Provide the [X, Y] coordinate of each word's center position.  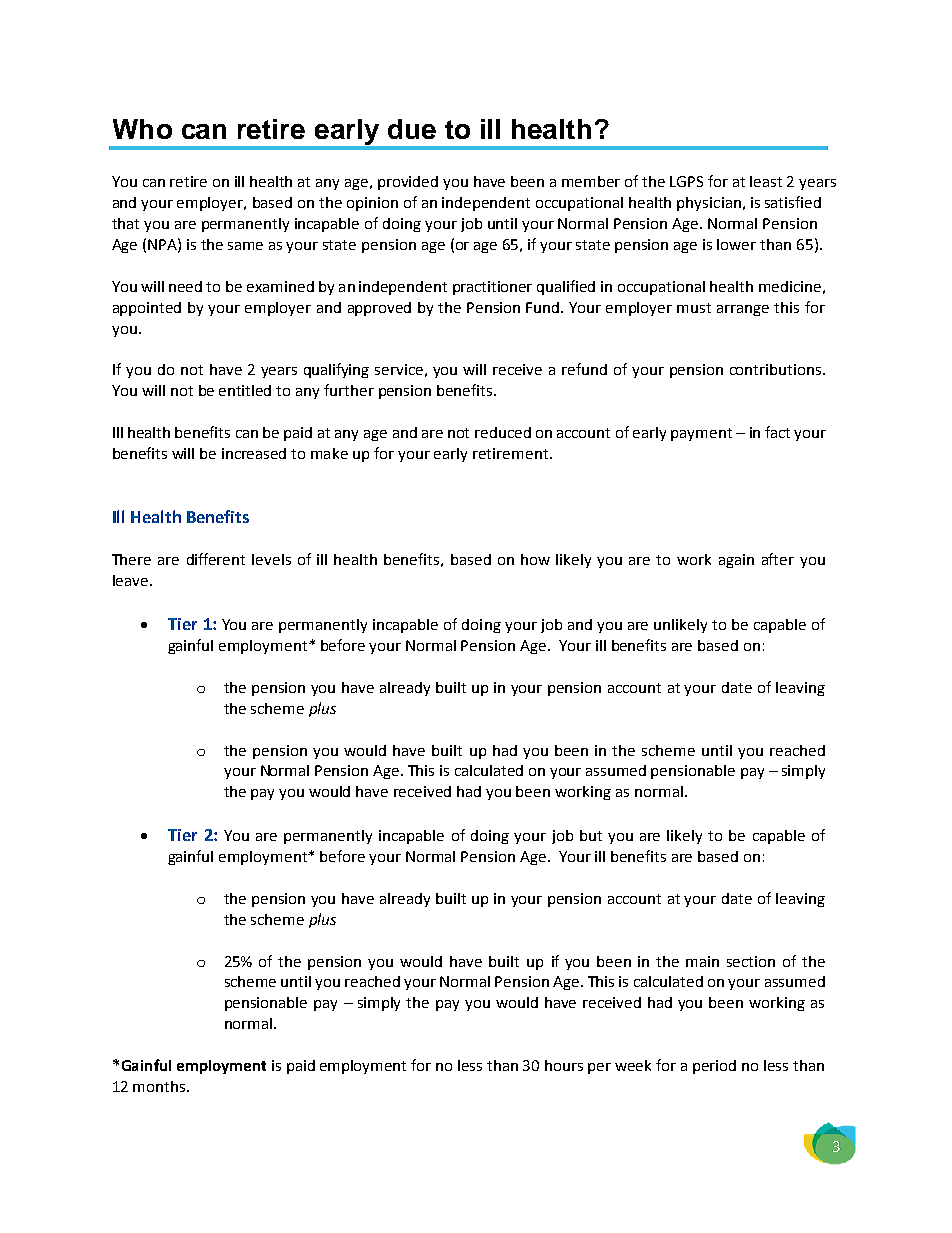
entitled [245, 390]
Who [142, 129]
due [412, 129]
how [535, 559]
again [736, 561]
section [751, 961]
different [216, 559]
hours [564, 1065]
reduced [503, 432]
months [160, 1086]
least [766, 181]
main [702, 961]
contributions [777, 369]
